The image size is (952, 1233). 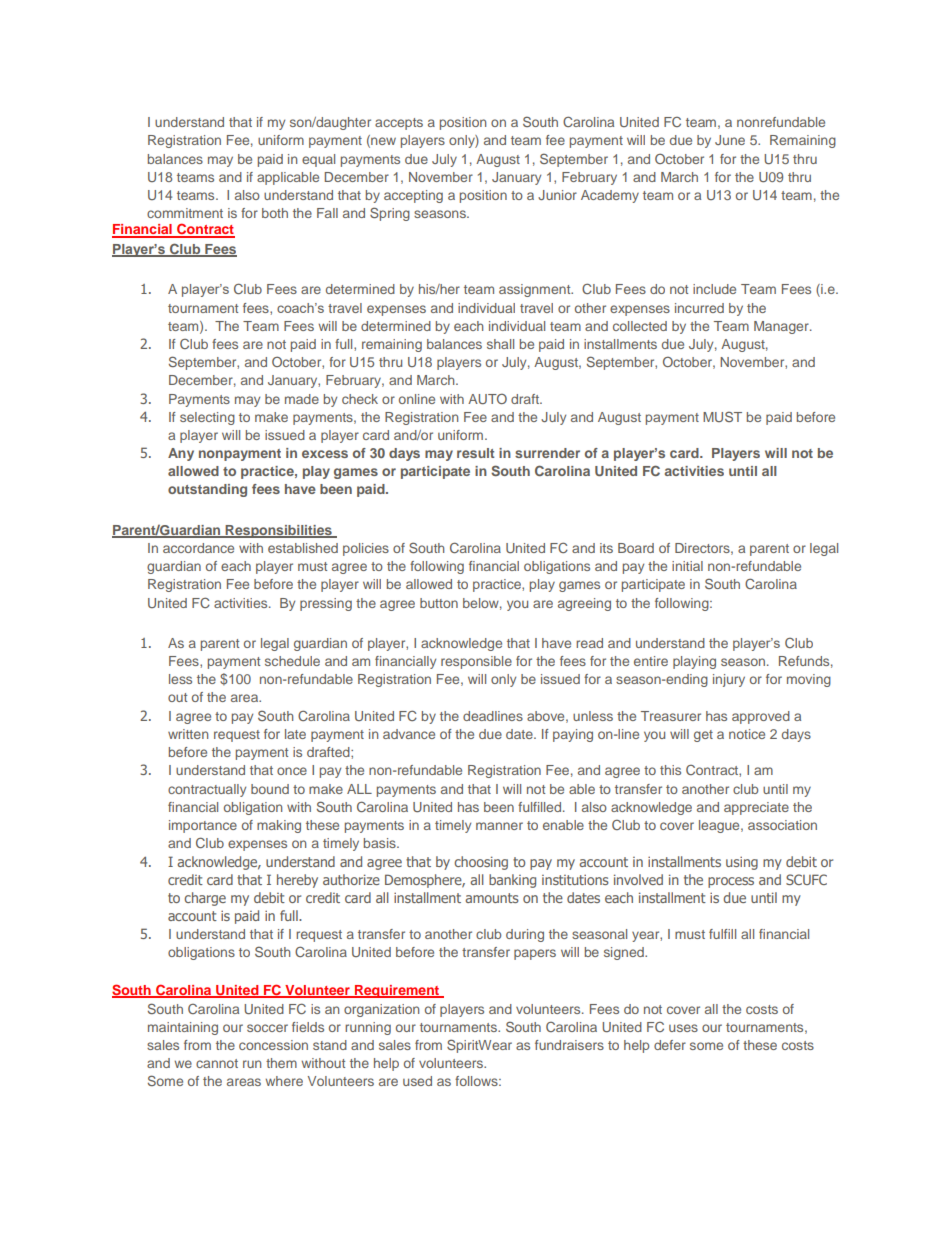 I want to click on responsible, so click(x=476, y=662).
